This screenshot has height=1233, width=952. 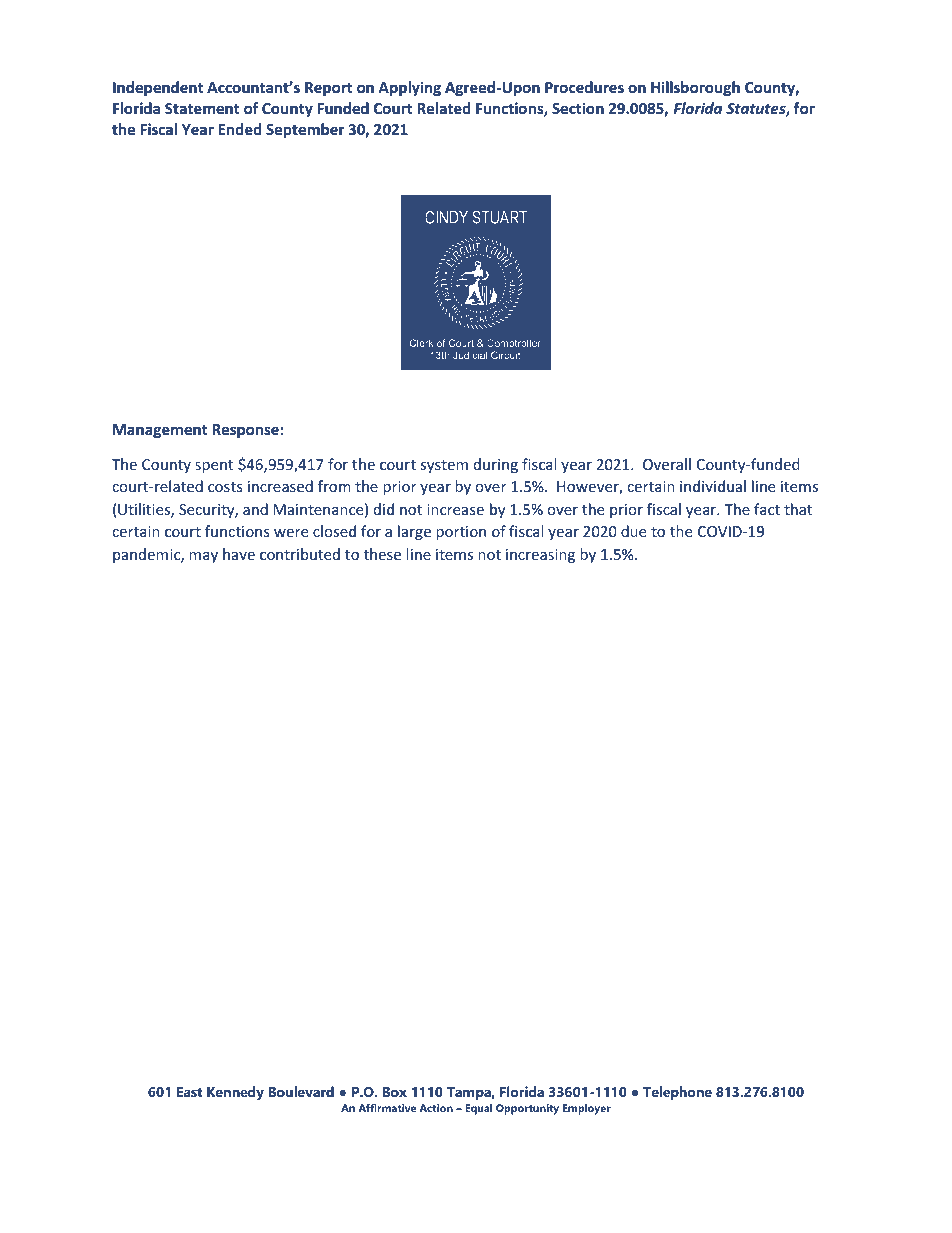 What do you see at coordinates (677, 1093) in the screenshot?
I see `Telephone` at bounding box center [677, 1093].
